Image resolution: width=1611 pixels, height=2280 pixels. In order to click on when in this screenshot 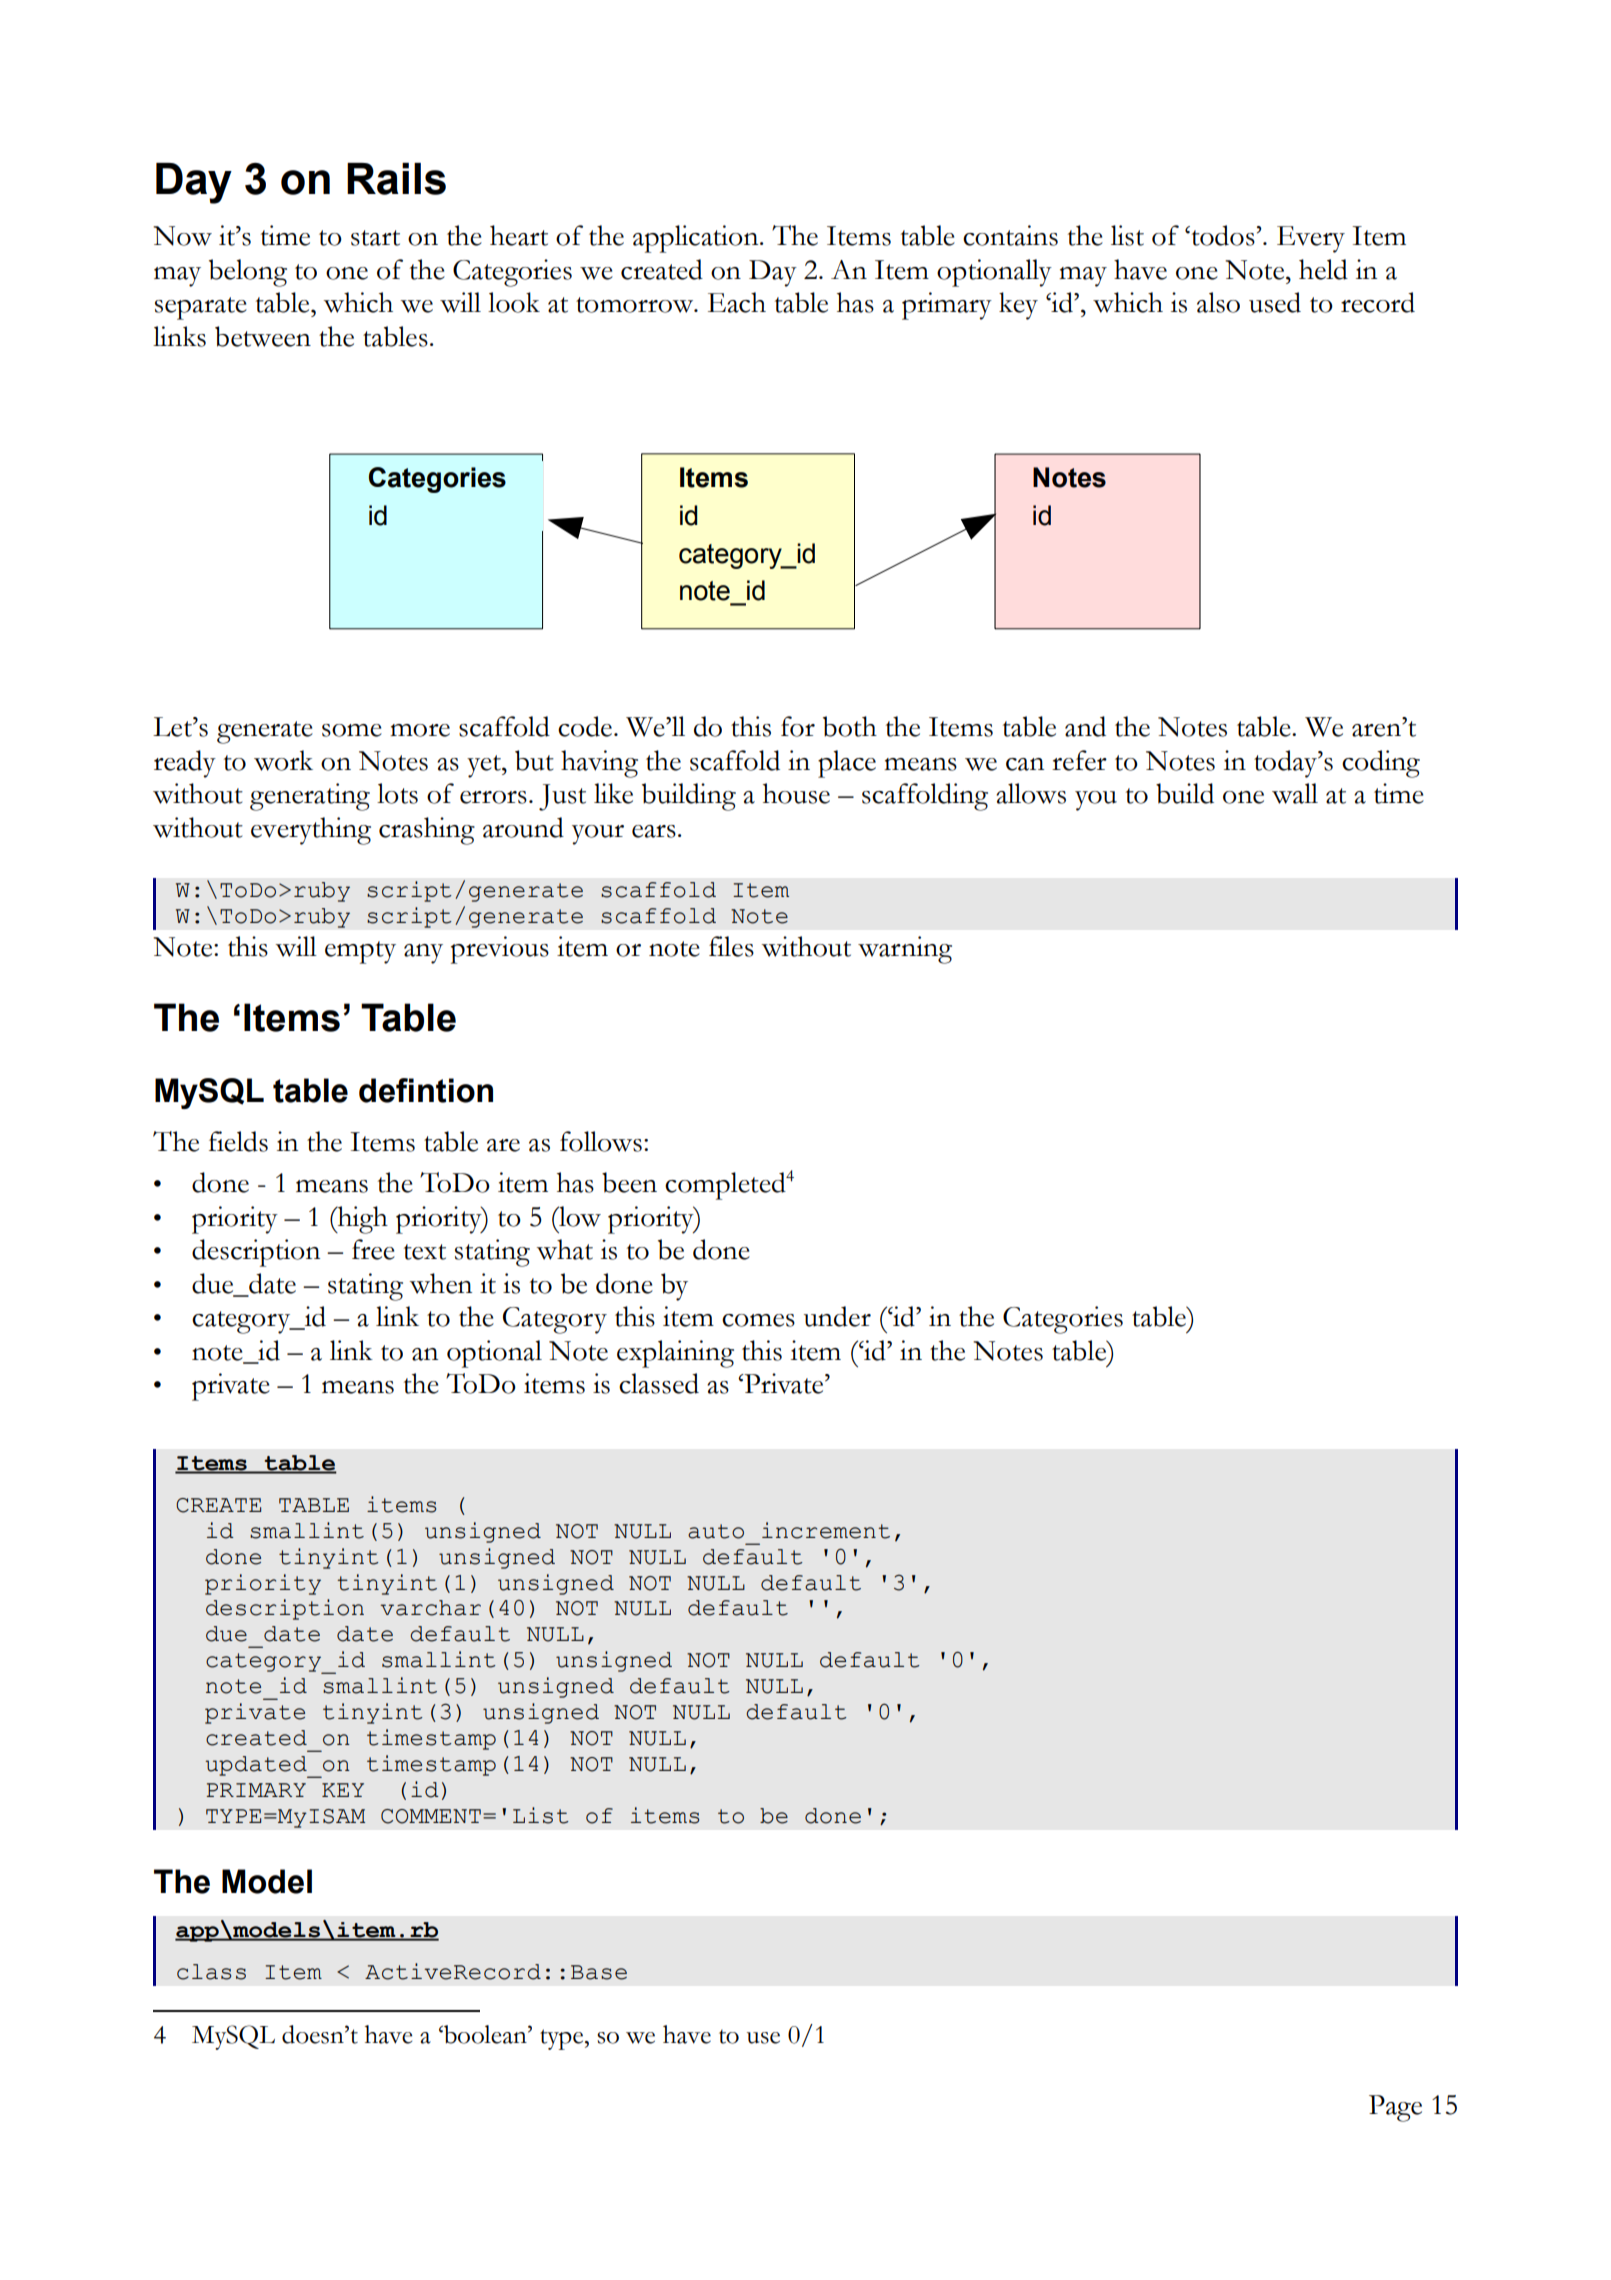, I will do `click(440, 1283)`.
